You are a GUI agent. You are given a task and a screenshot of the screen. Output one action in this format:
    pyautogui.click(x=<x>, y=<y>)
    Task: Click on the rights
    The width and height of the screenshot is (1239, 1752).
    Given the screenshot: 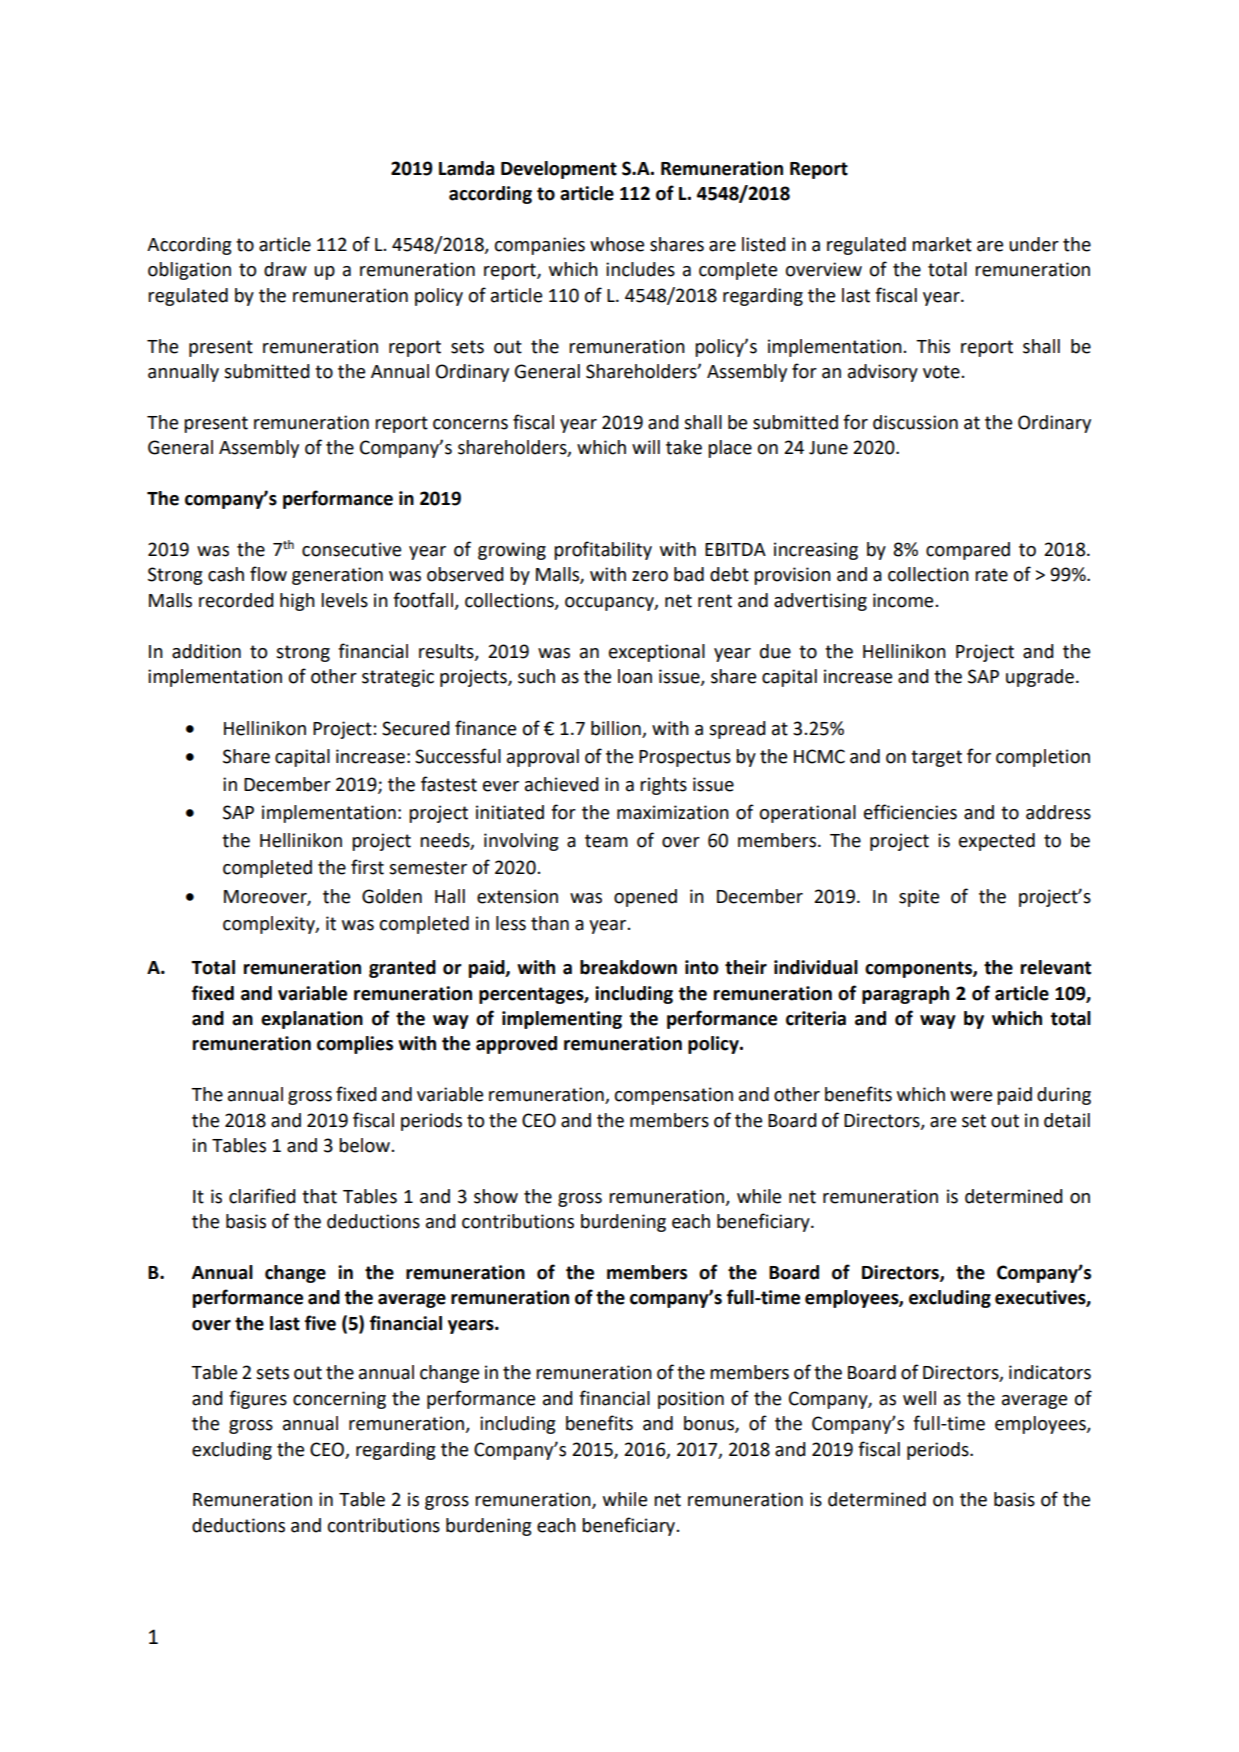 What is the action you would take?
    pyautogui.click(x=663, y=786)
